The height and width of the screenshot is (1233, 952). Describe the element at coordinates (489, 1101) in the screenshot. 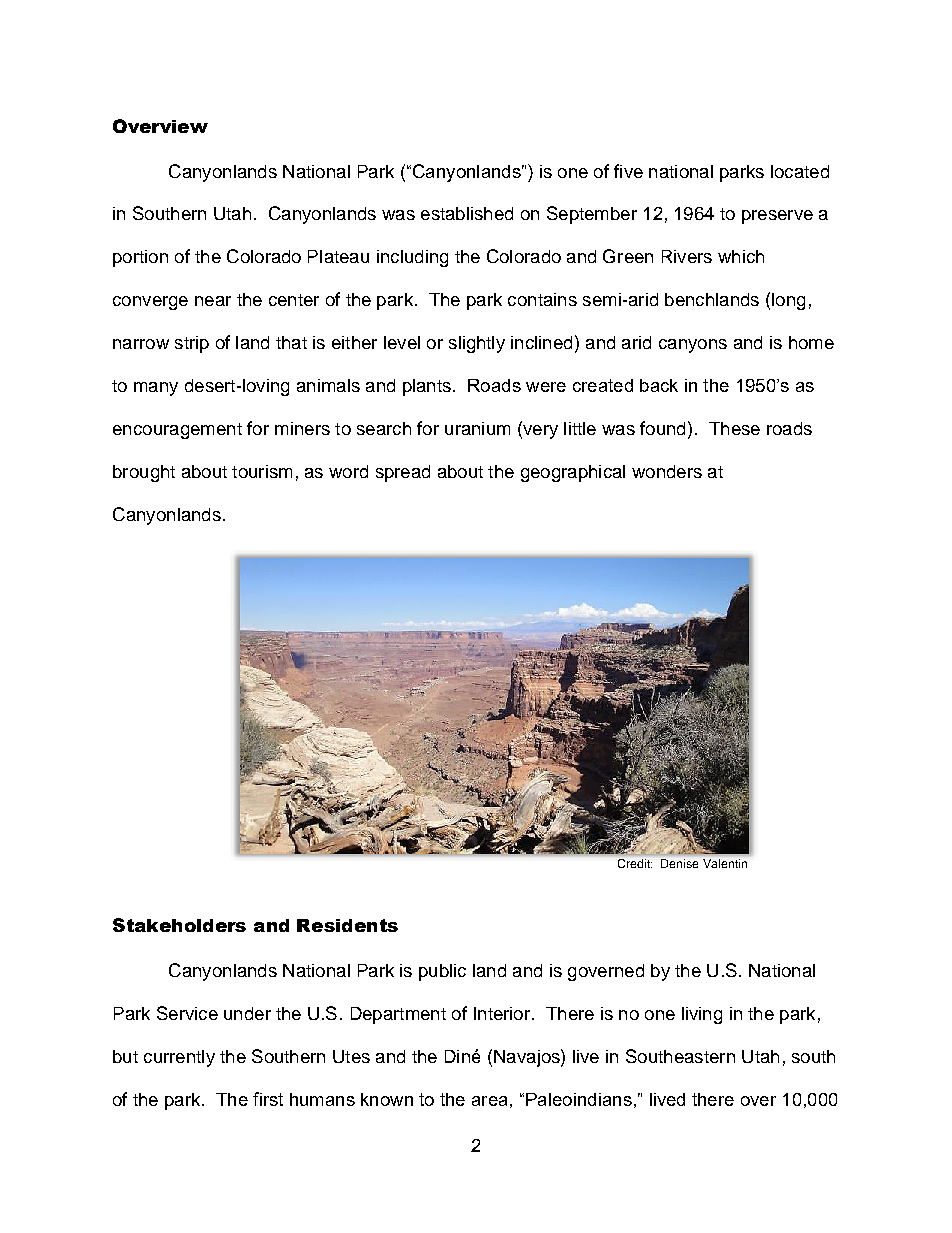

I see `area` at that location.
